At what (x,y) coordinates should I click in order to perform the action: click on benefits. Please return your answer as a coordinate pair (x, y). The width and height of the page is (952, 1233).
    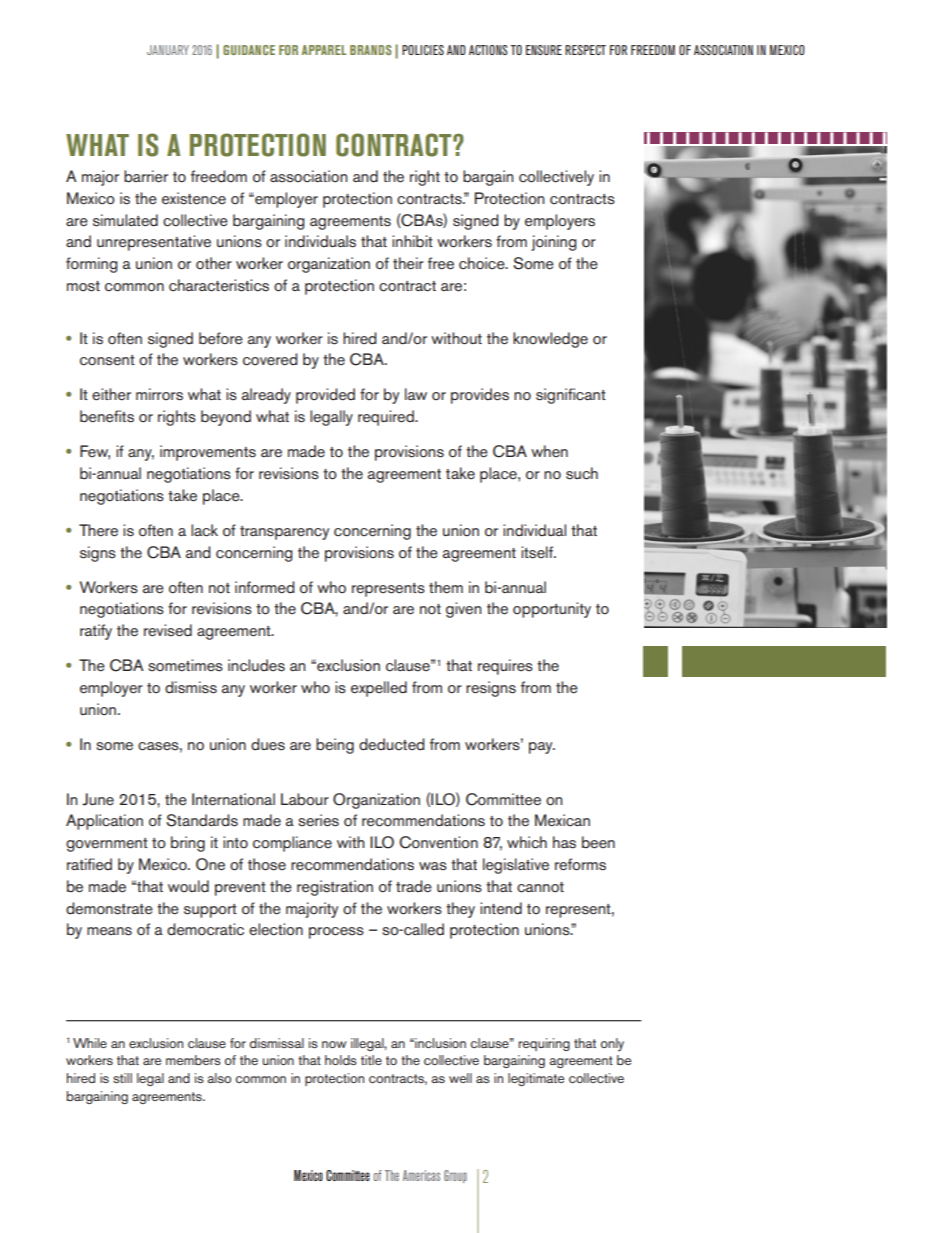
    Looking at the image, I should click on (107, 416).
